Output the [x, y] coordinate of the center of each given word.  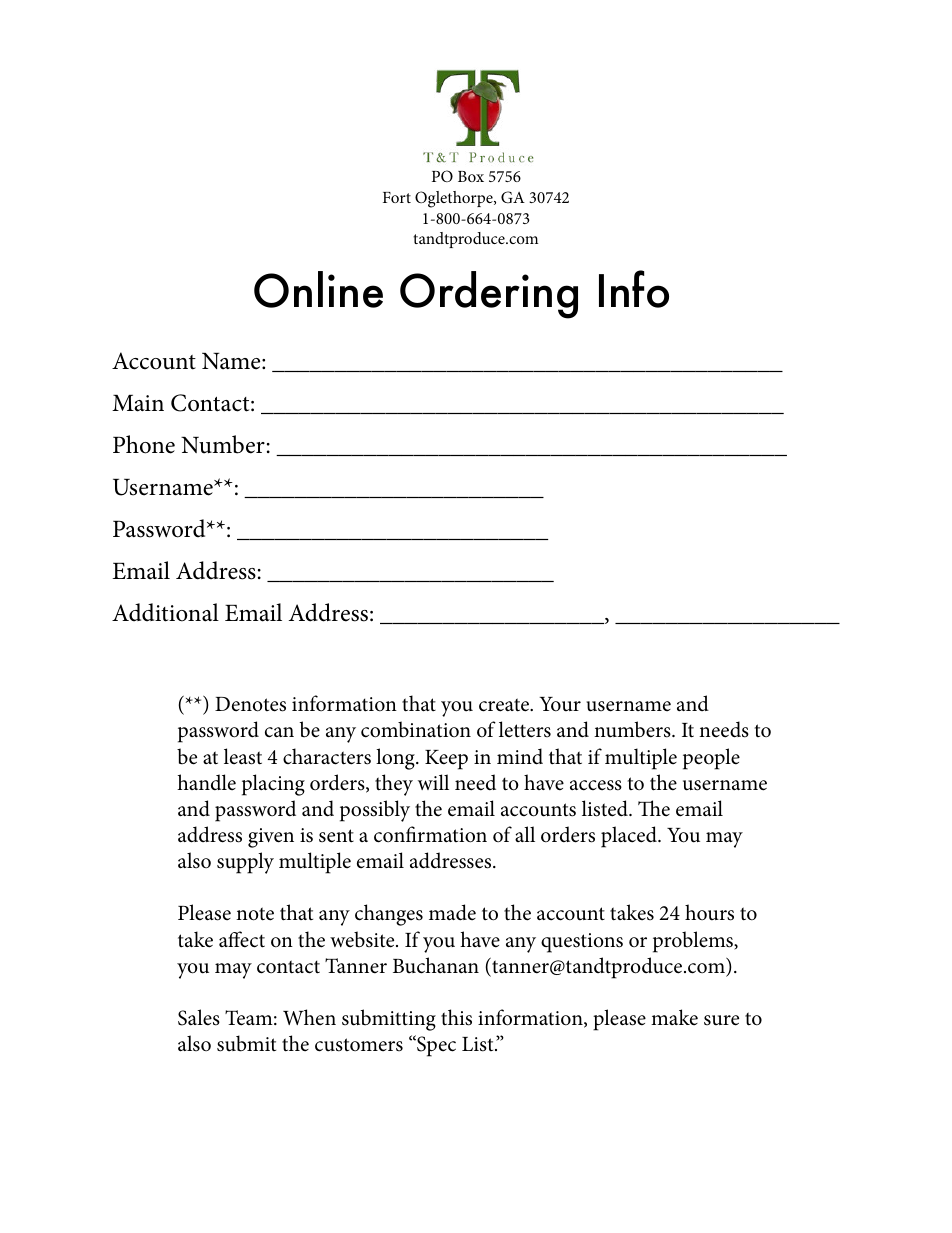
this [456, 1017]
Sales [199, 1017]
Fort [397, 197]
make [674, 1017]
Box [471, 176]
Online [318, 289]
